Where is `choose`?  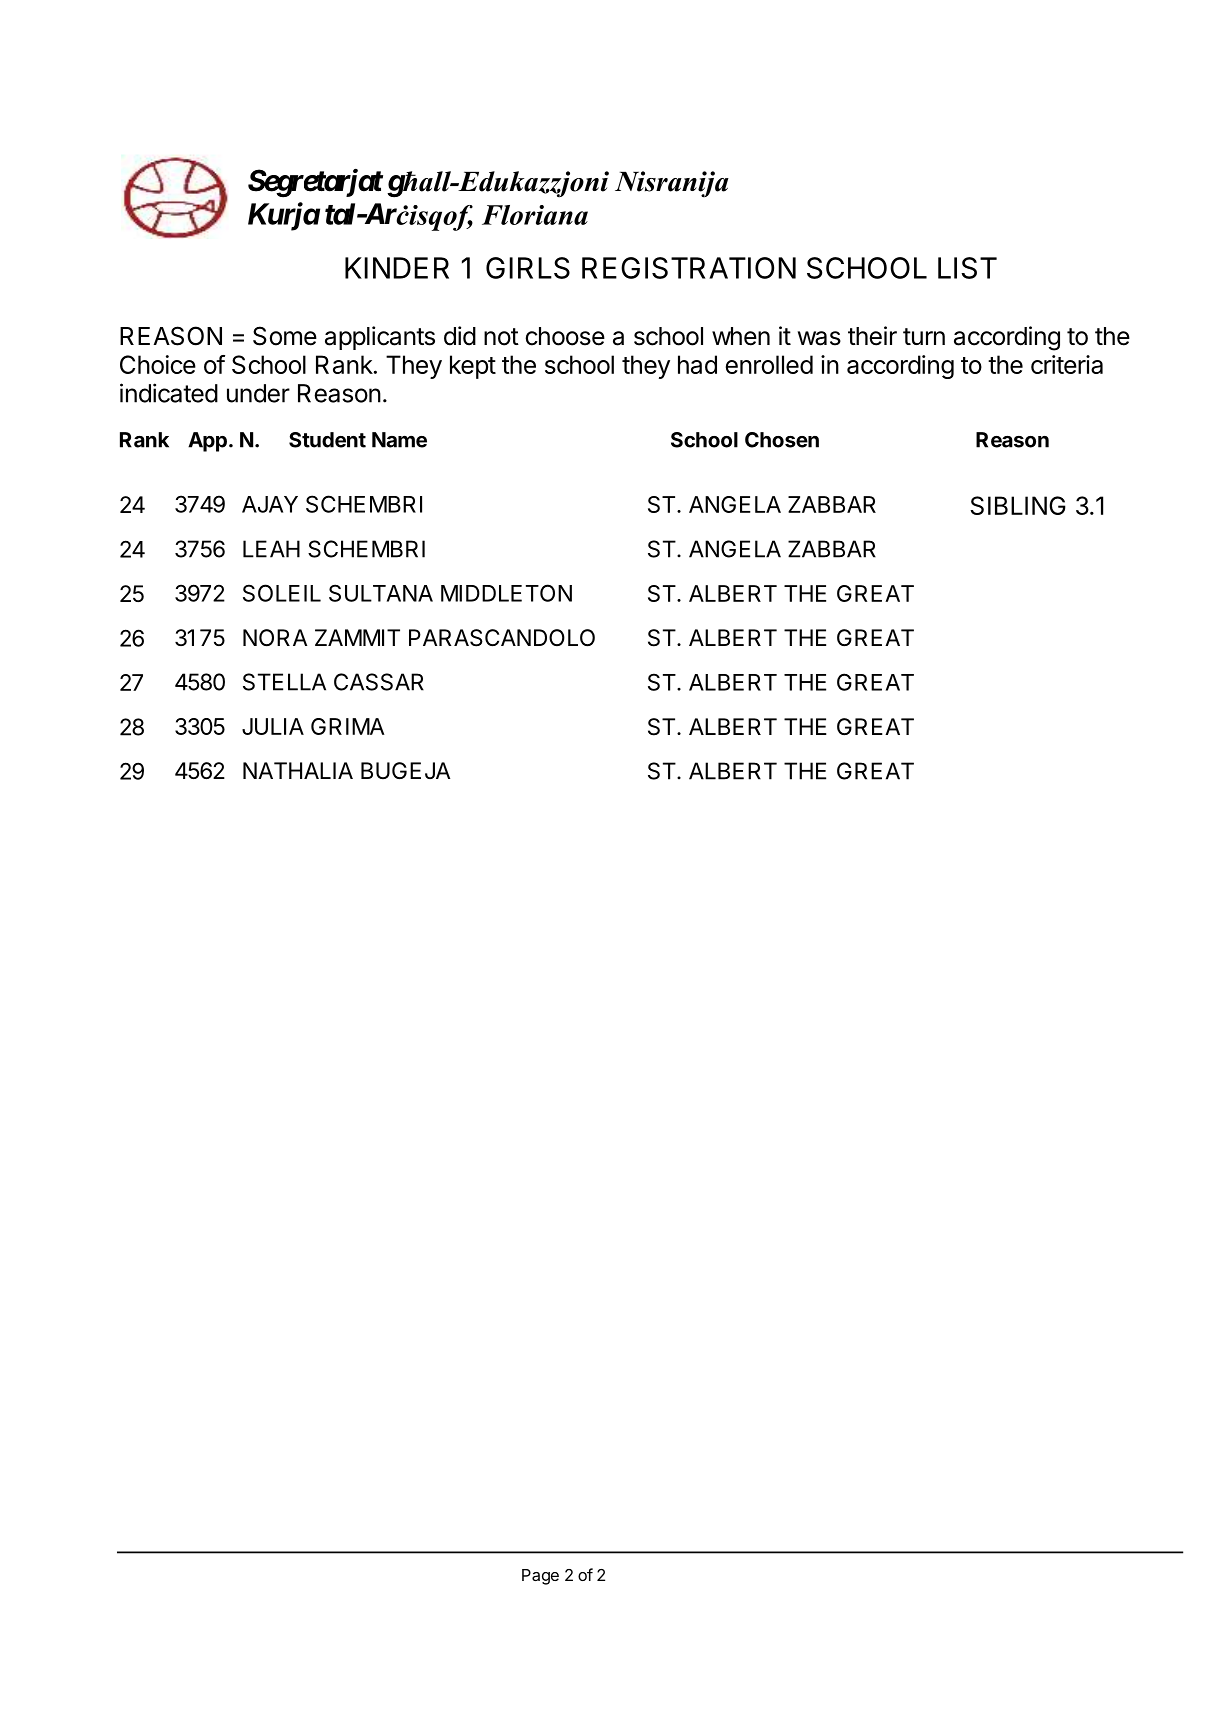
choose is located at coordinates (565, 336).
